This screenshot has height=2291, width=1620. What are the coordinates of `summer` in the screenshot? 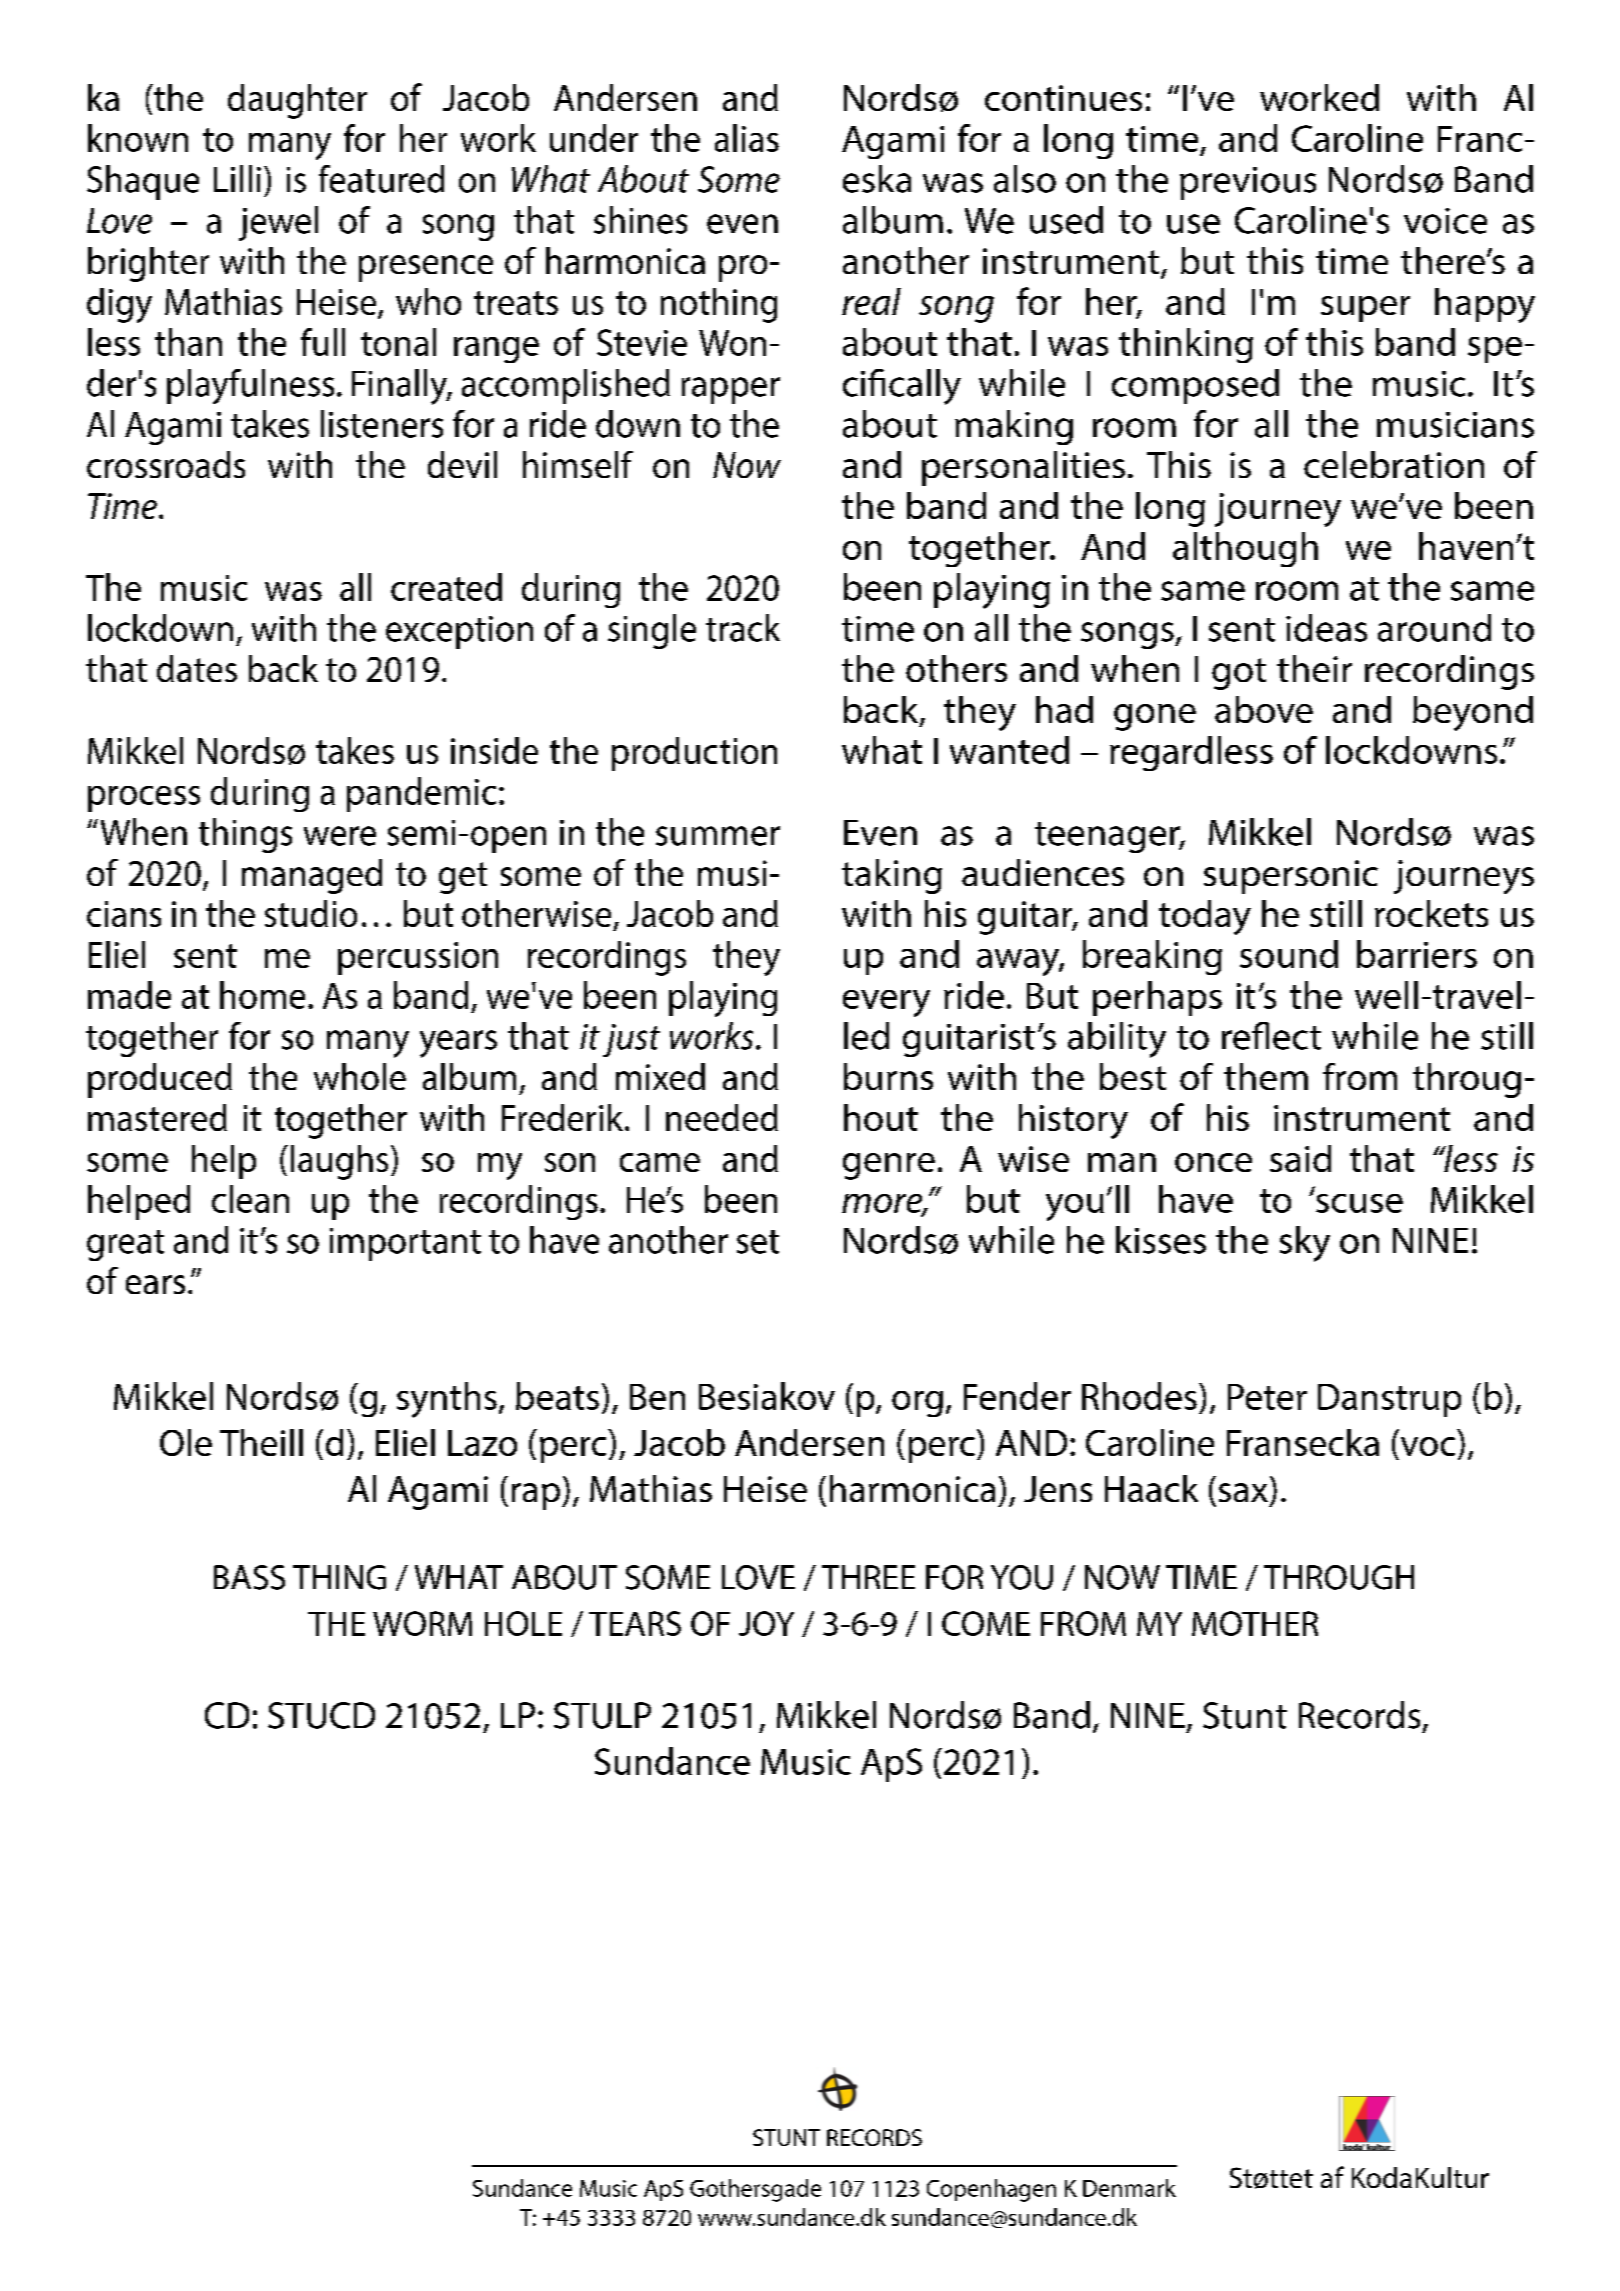 It's located at (718, 836).
